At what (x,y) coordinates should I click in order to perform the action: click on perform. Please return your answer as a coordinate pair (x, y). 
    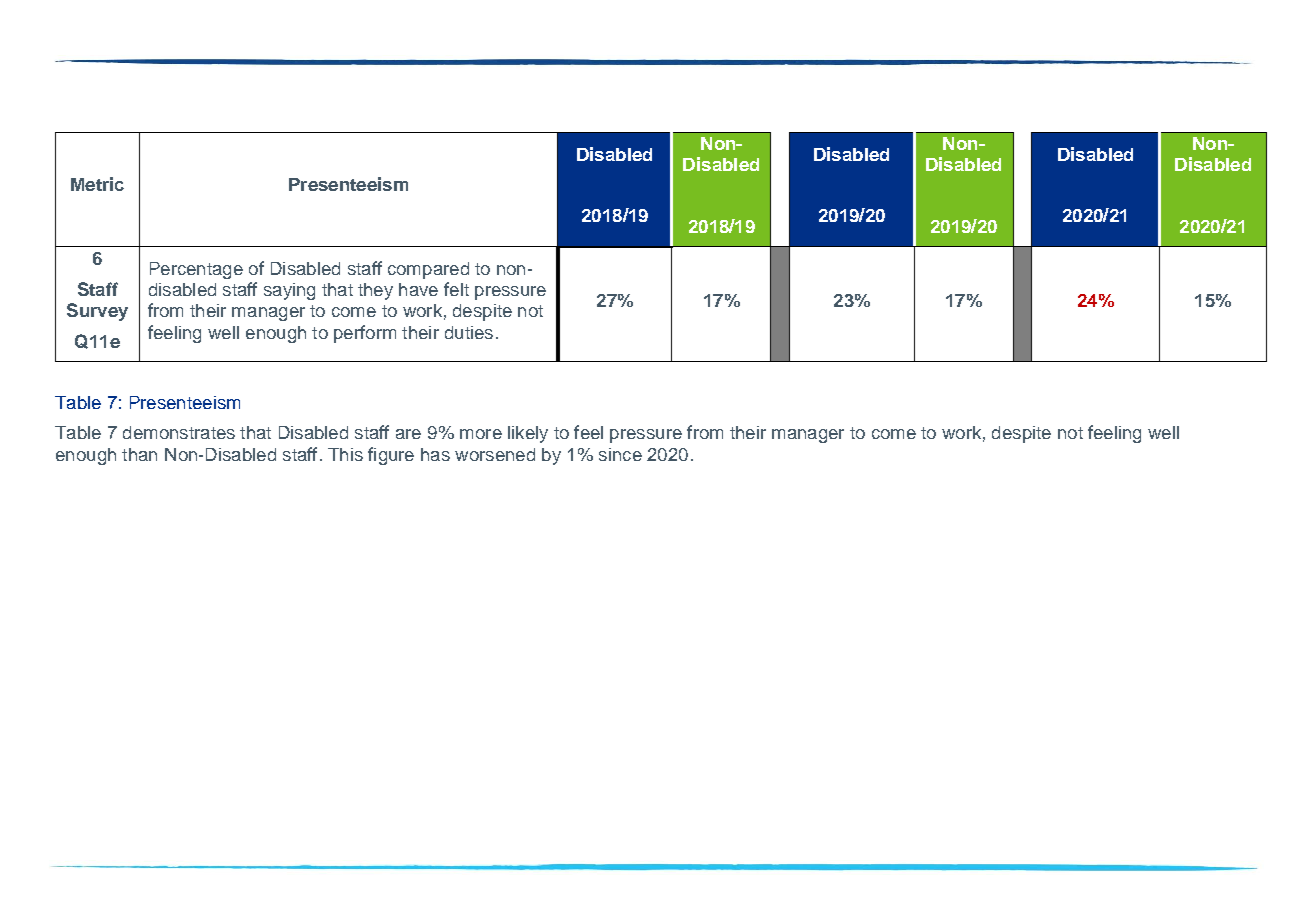
    Looking at the image, I should click on (365, 334).
